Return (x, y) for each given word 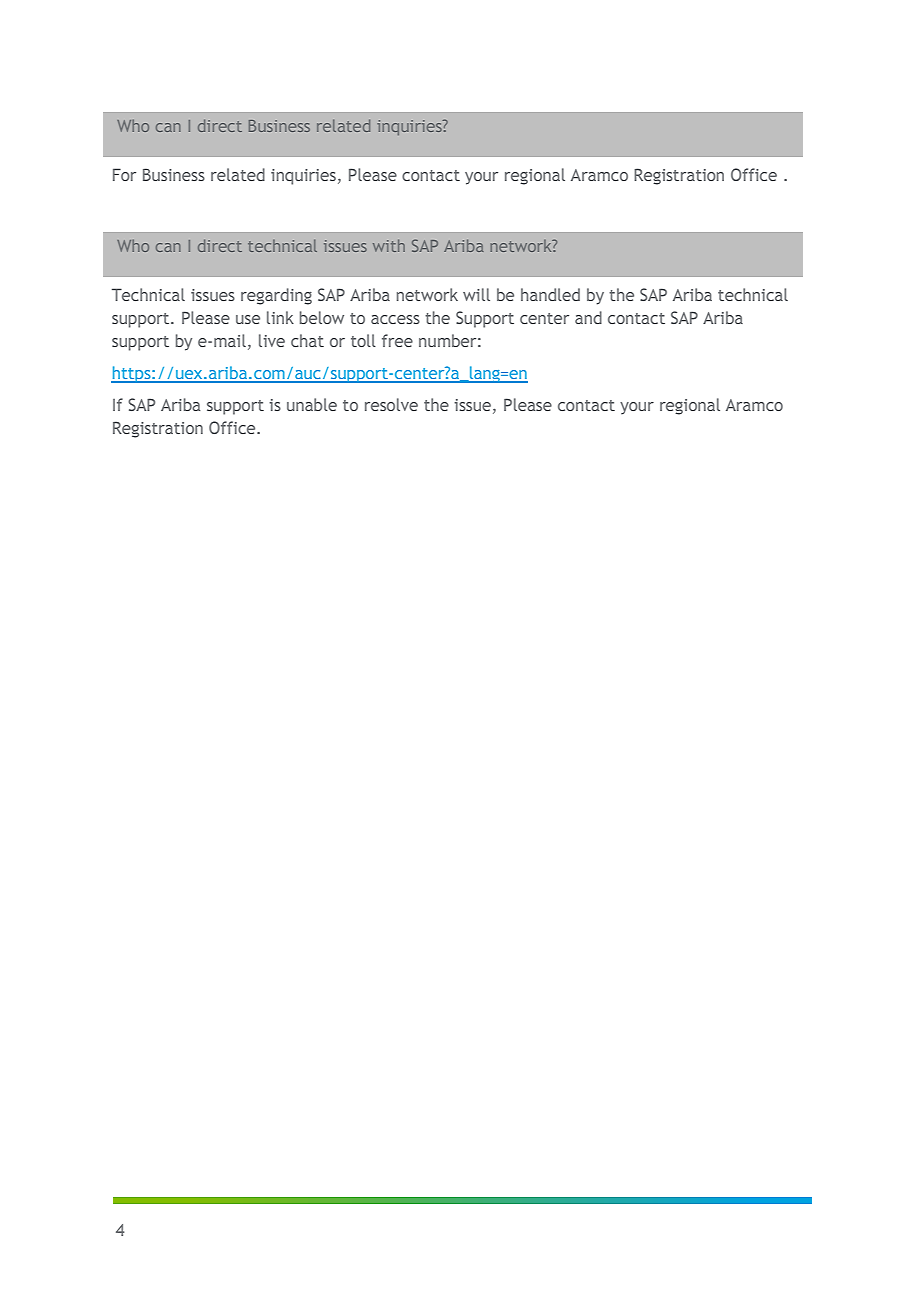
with (389, 245)
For (124, 174)
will (476, 294)
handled (550, 294)
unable (312, 404)
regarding (276, 296)
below (322, 317)
